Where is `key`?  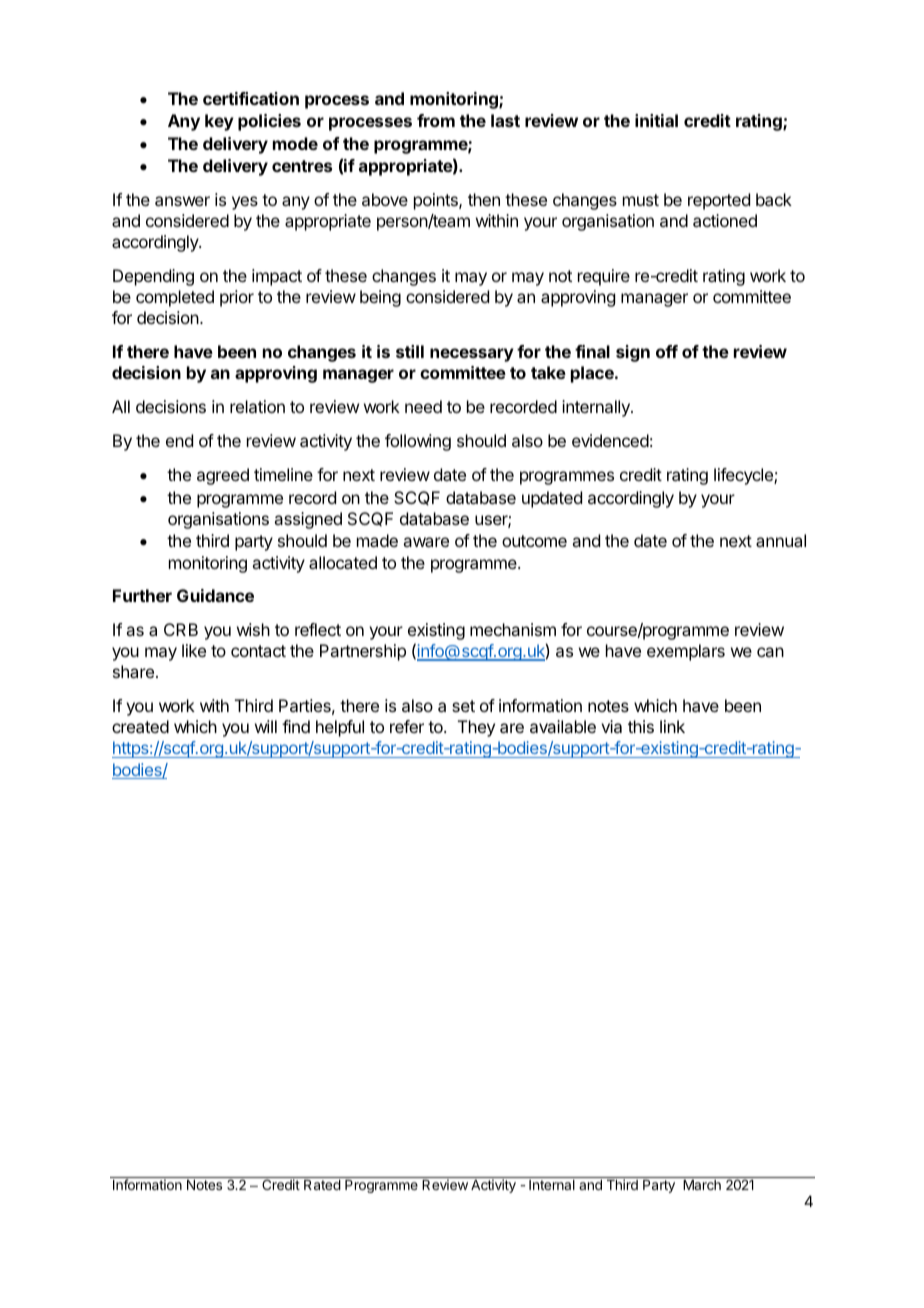
key is located at coordinates (219, 122).
